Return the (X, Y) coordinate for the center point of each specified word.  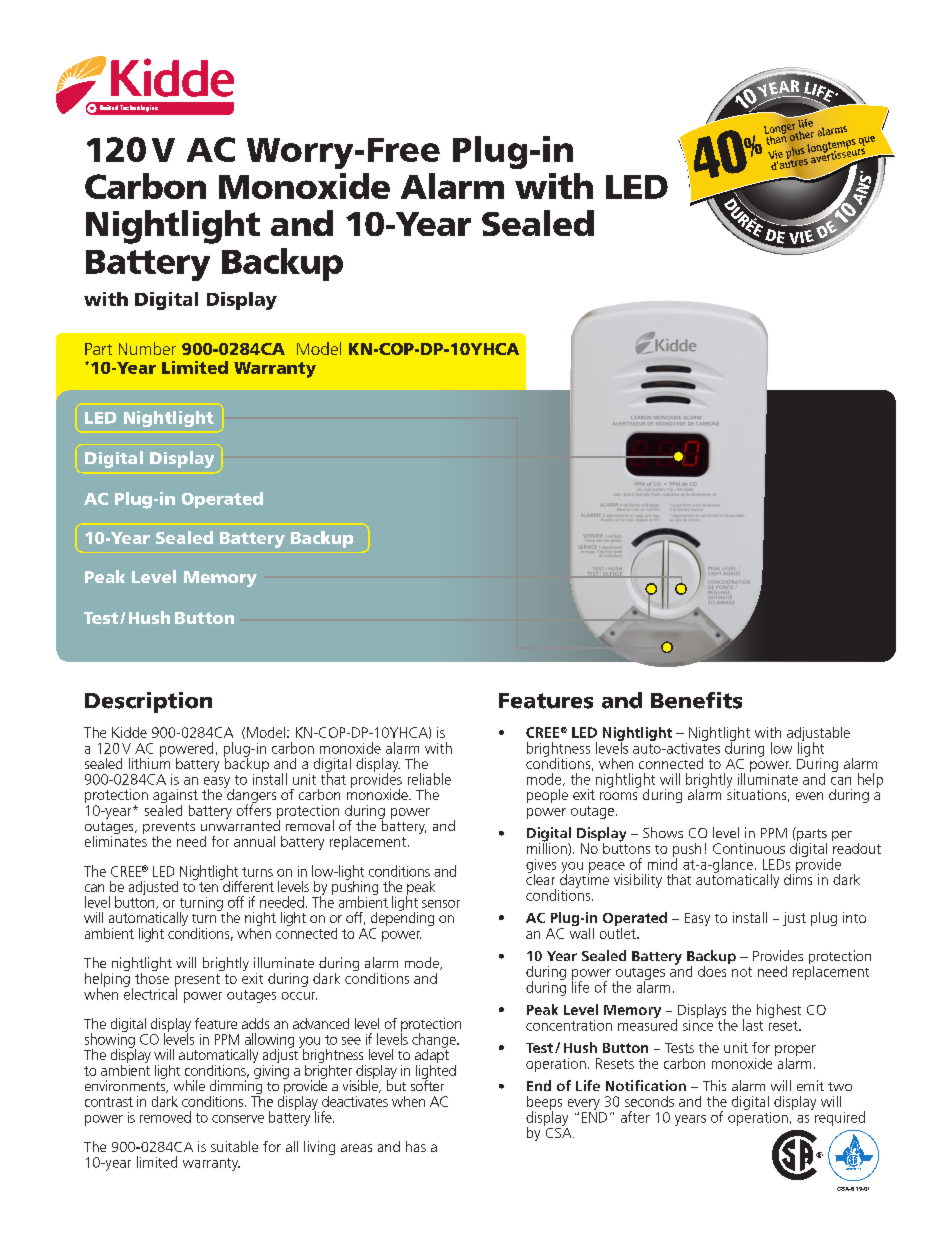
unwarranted (240, 824)
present (197, 981)
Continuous (749, 848)
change (435, 1041)
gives (541, 867)
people (547, 796)
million (548, 848)
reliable (429, 779)
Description (148, 702)
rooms (618, 796)
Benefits (696, 700)
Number (147, 348)
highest (779, 1011)
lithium (149, 762)
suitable (234, 1146)
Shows (663, 832)
